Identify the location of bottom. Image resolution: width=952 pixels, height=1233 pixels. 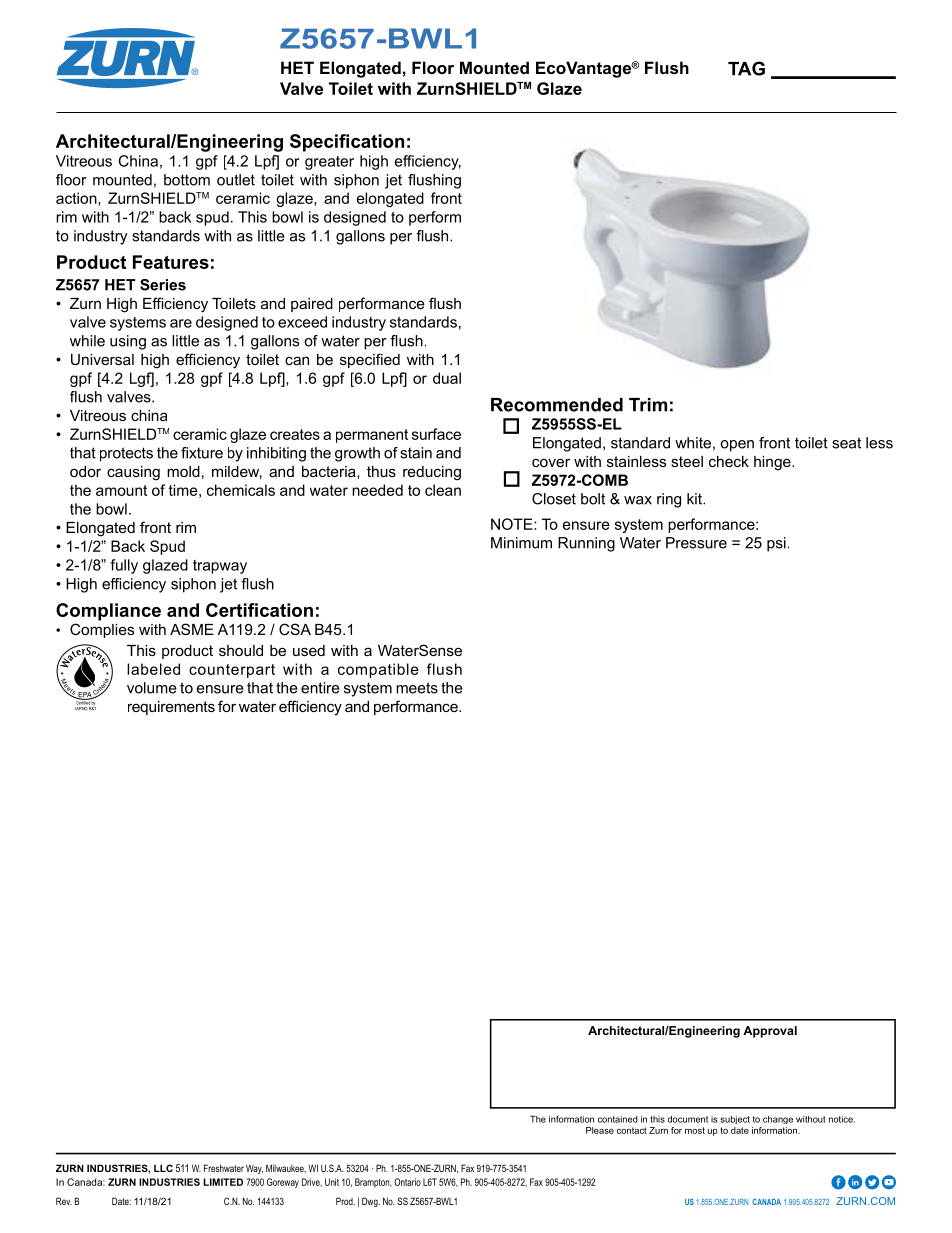
(187, 180).
